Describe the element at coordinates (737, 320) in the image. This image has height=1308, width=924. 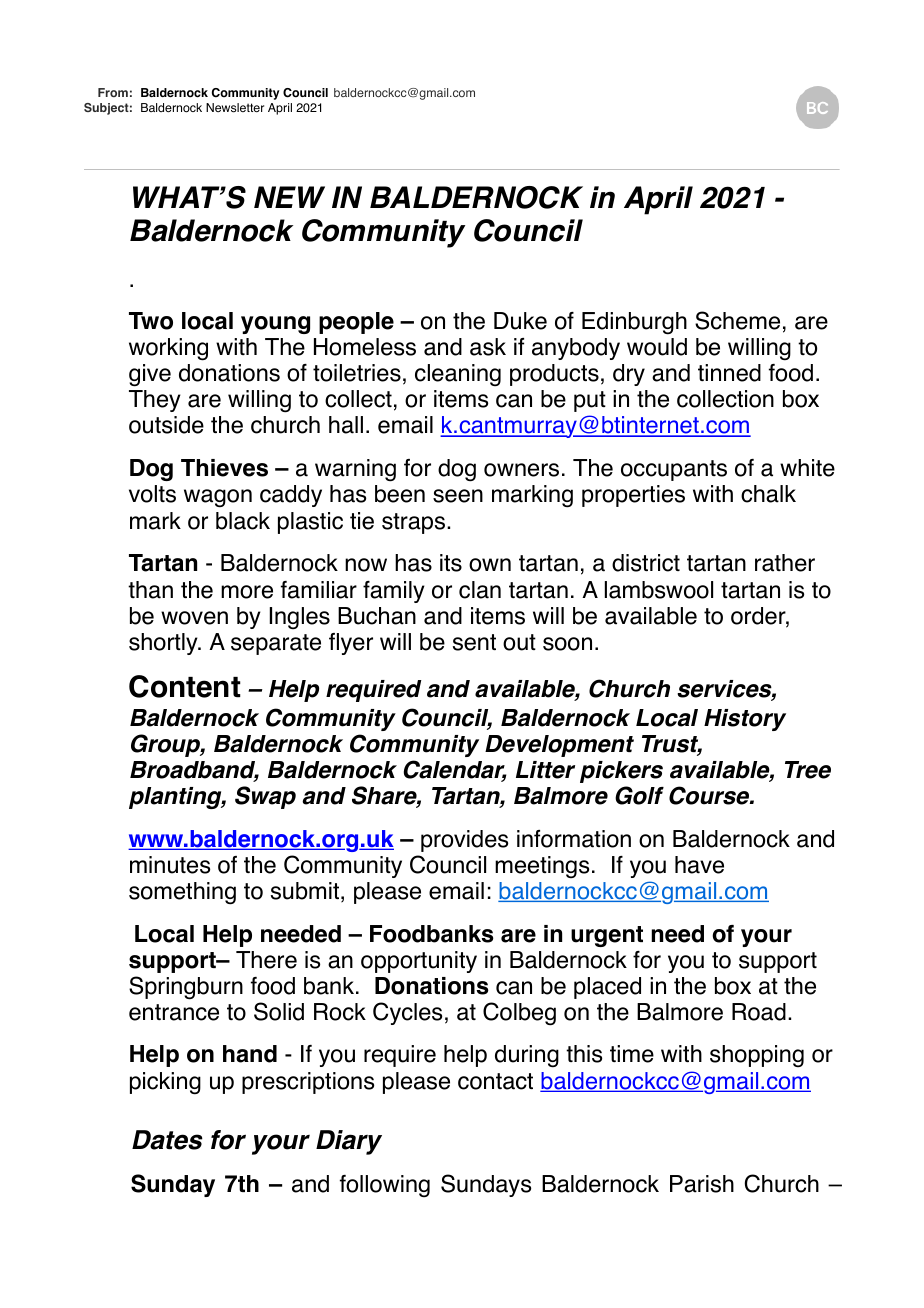
I see `Scheme` at that location.
